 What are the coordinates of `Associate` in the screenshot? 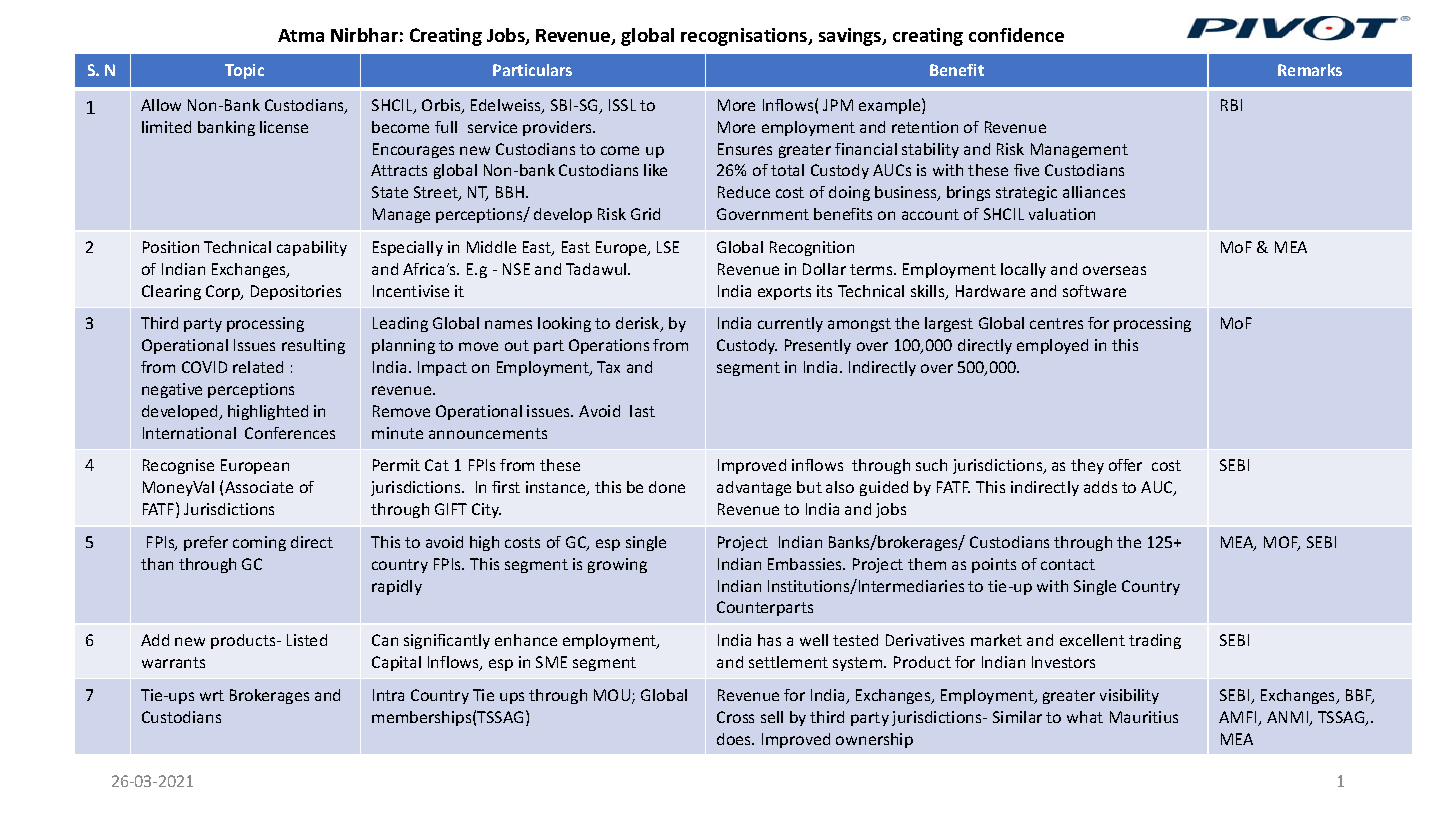 It's located at (259, 487).
